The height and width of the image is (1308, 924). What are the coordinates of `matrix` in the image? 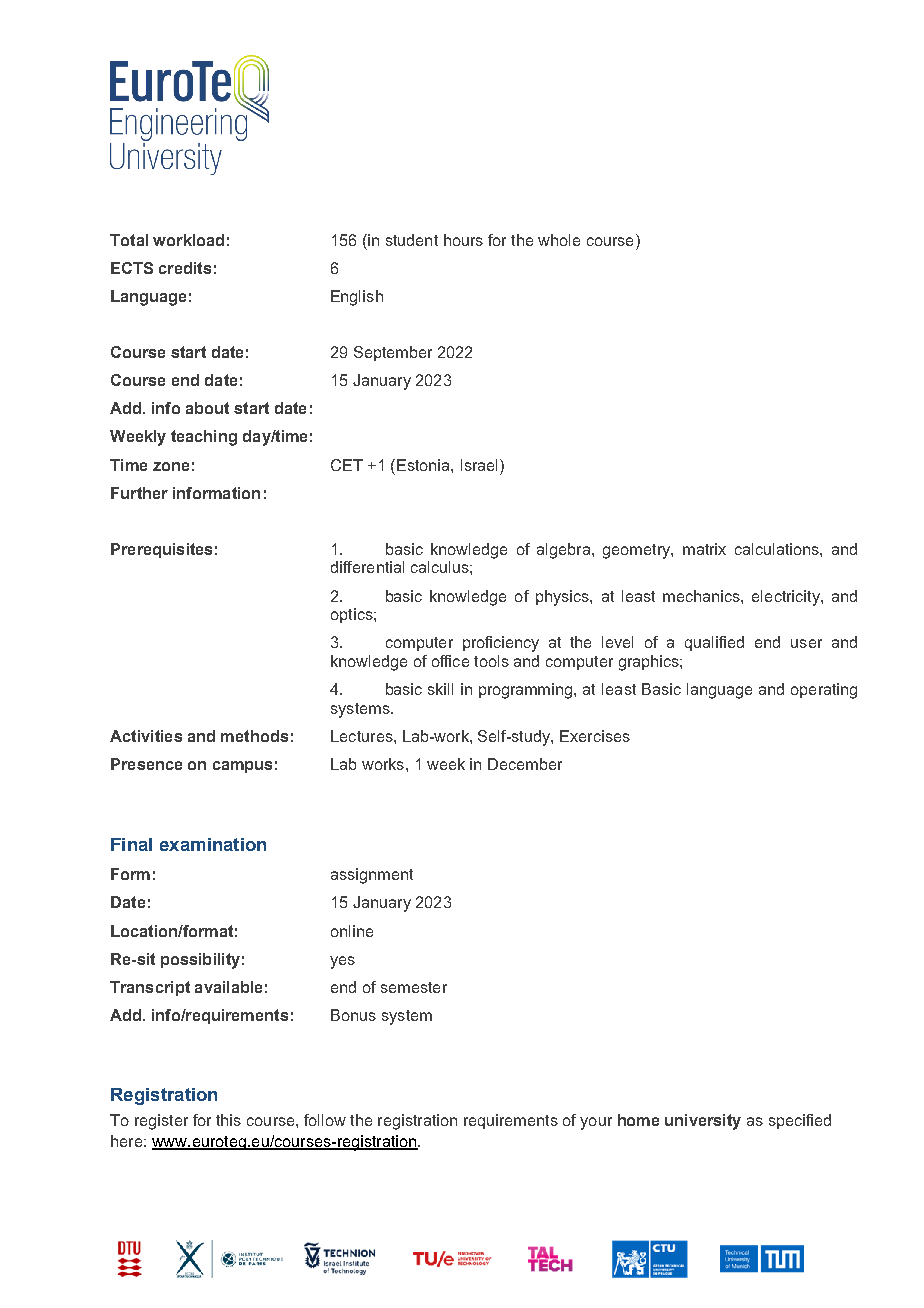 It's located at (704, 549).
